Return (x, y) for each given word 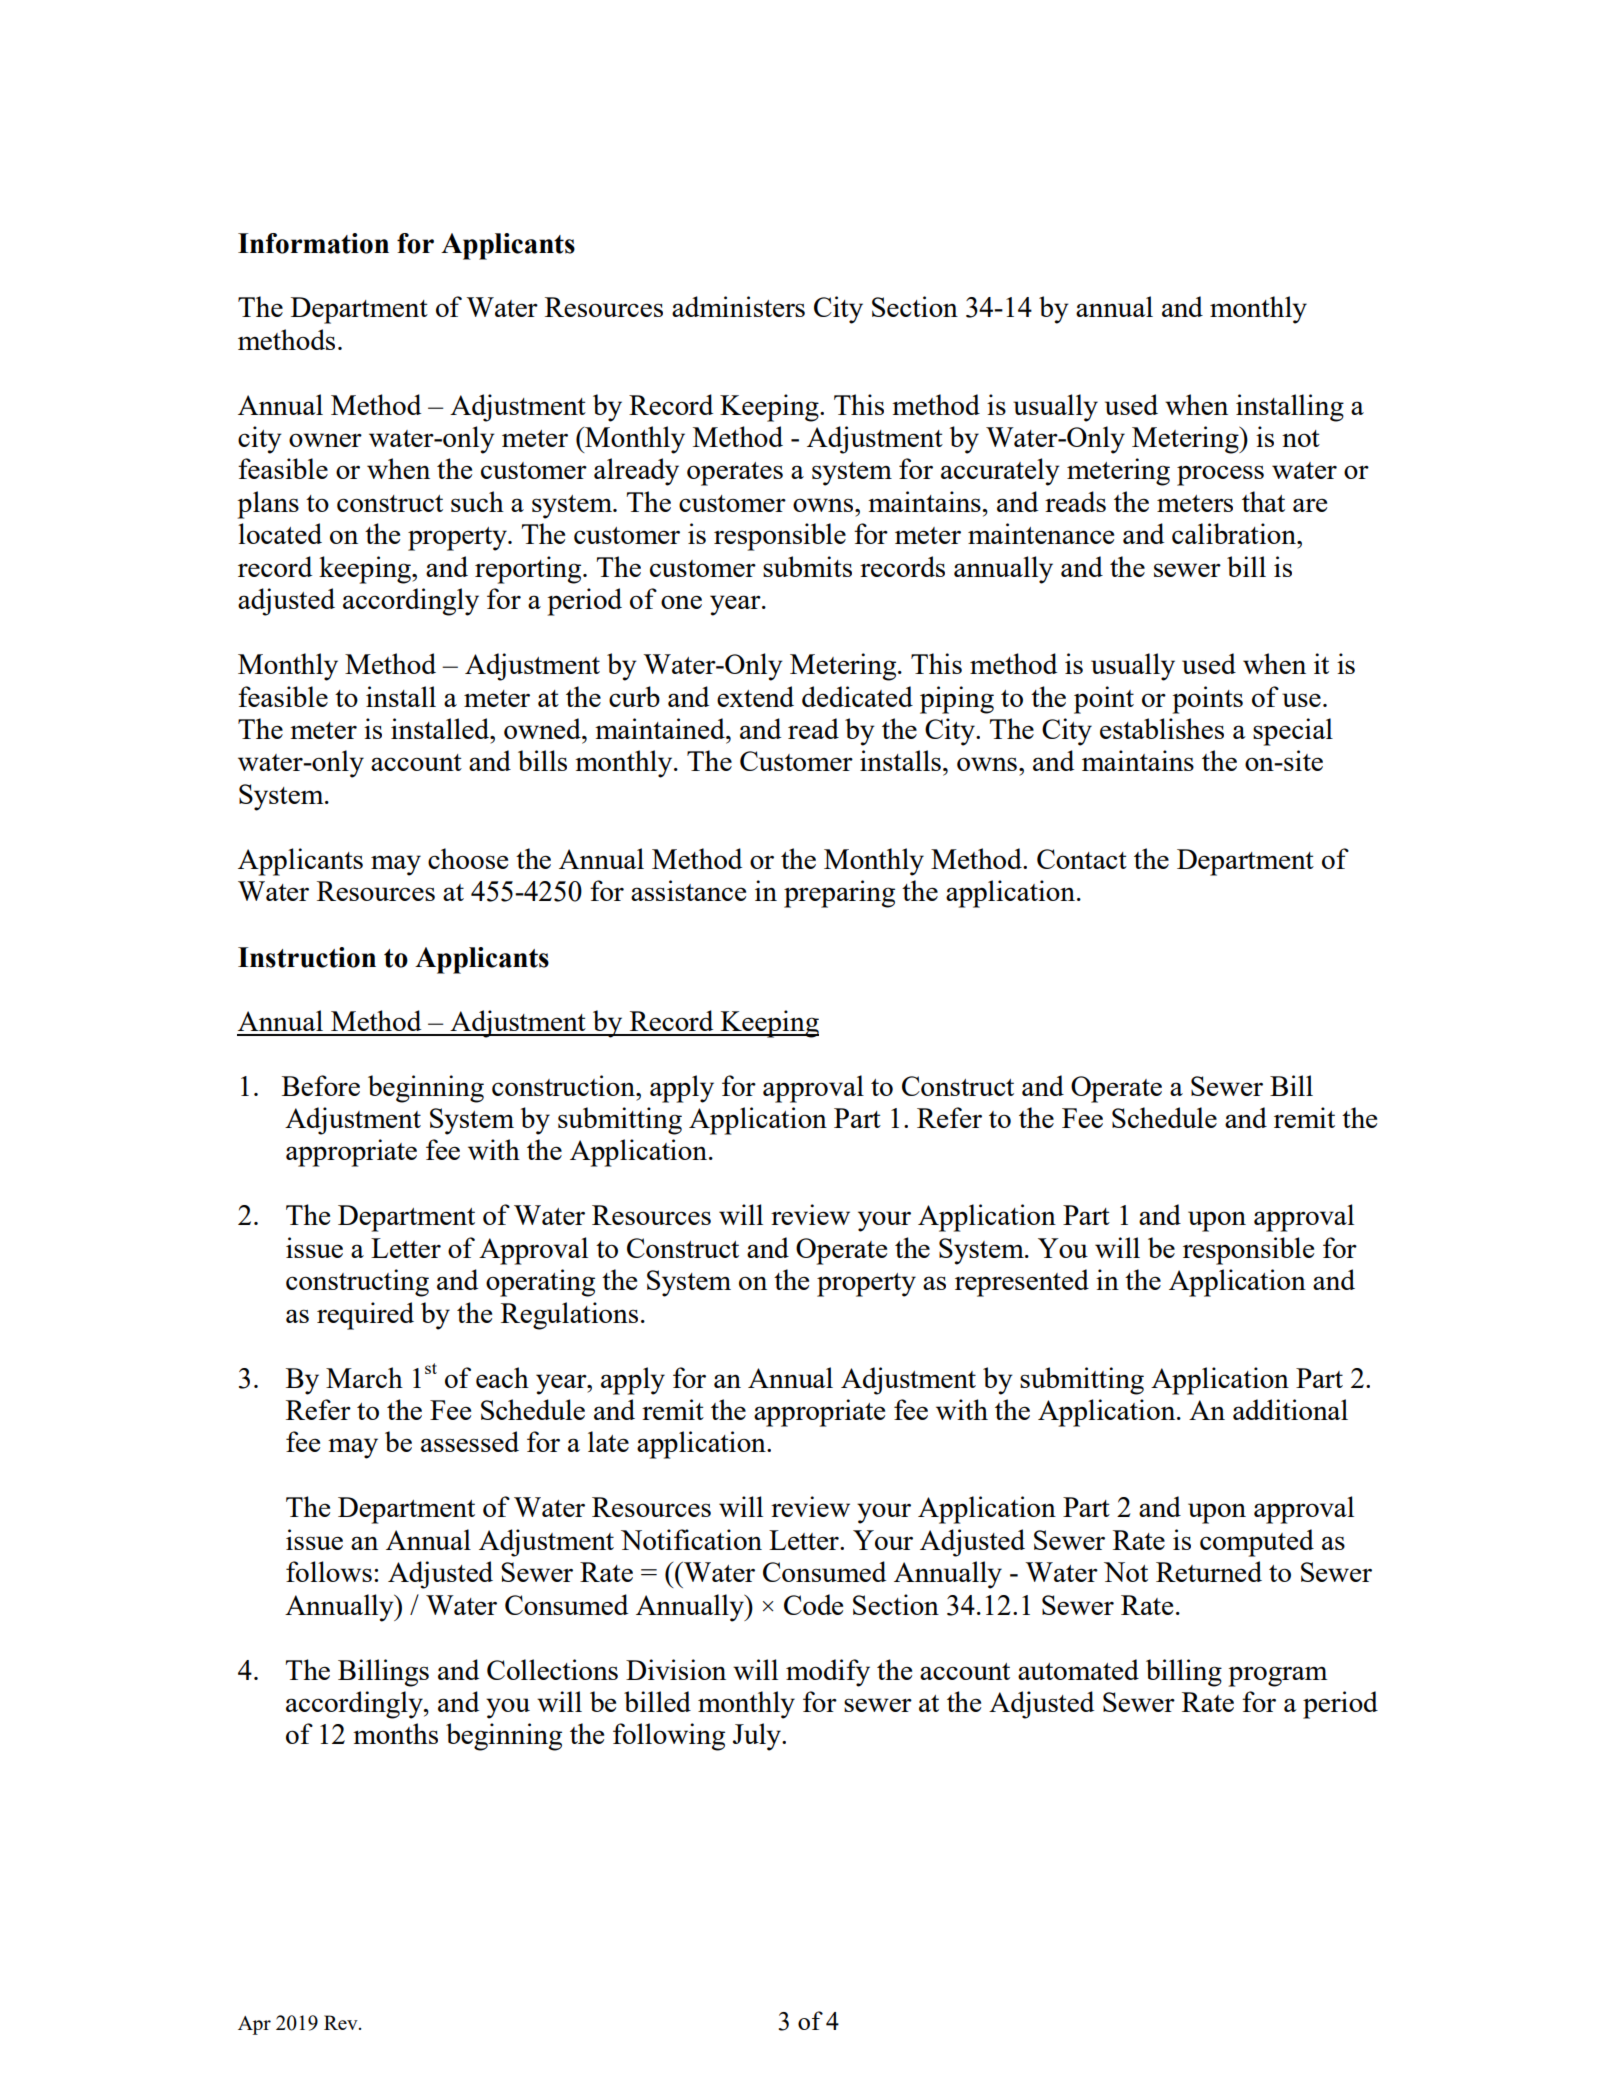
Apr (254, 2025)
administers (738, 306)
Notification (691, 1539)
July (758, 1737)
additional (1290, 1409)
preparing (839, 894)
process (1220, 475)
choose (468, 858)
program (1278, 1676)
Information (313, 243)
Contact (1082, 859)
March (364, 1377)
